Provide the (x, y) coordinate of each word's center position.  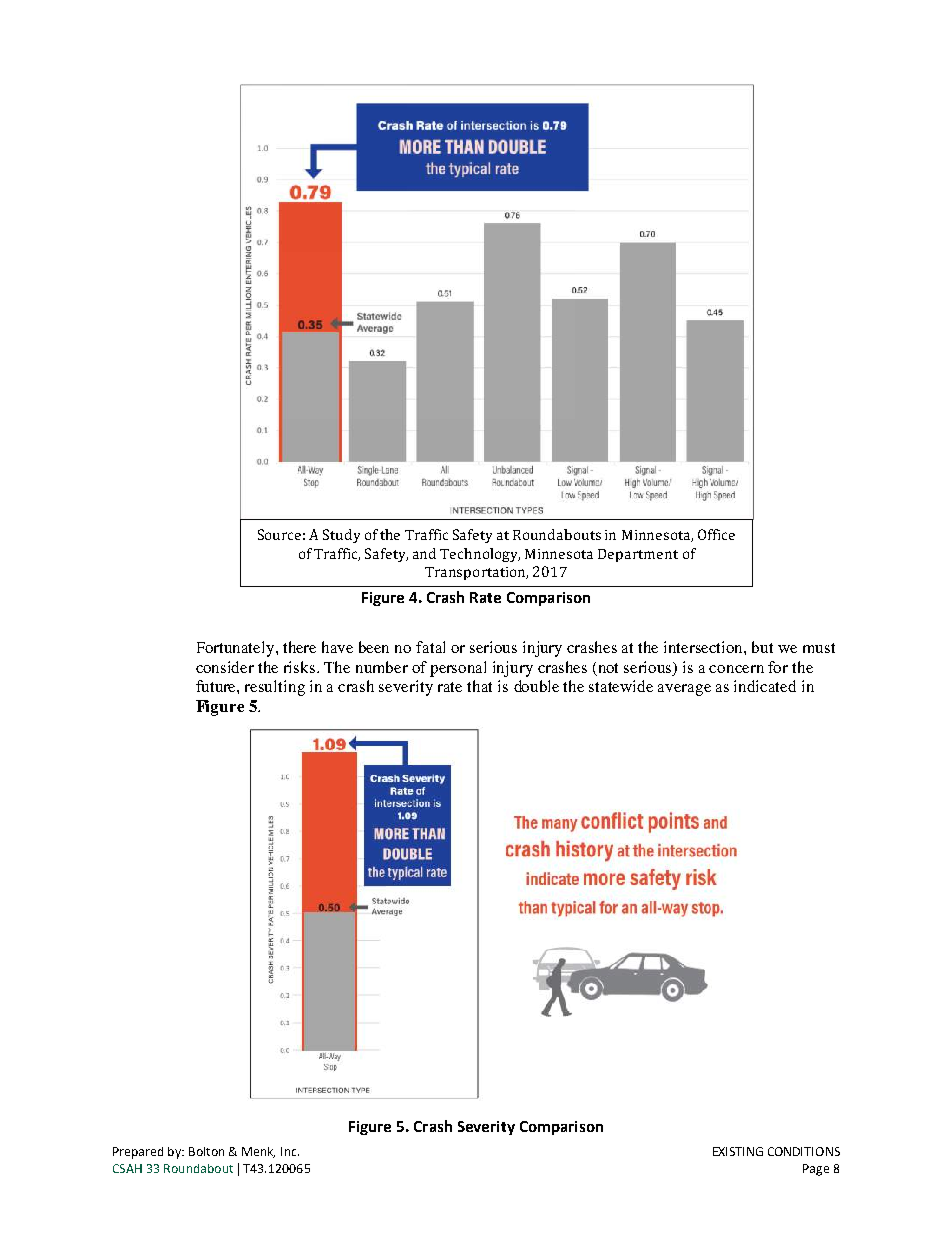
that (479, 686)
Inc (290, 1151)
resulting (275, 688)
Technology (480, 555)
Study (341, 536)
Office (716, 534)
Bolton (206, 1151)
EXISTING (738, 1151)
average (684, 690)
